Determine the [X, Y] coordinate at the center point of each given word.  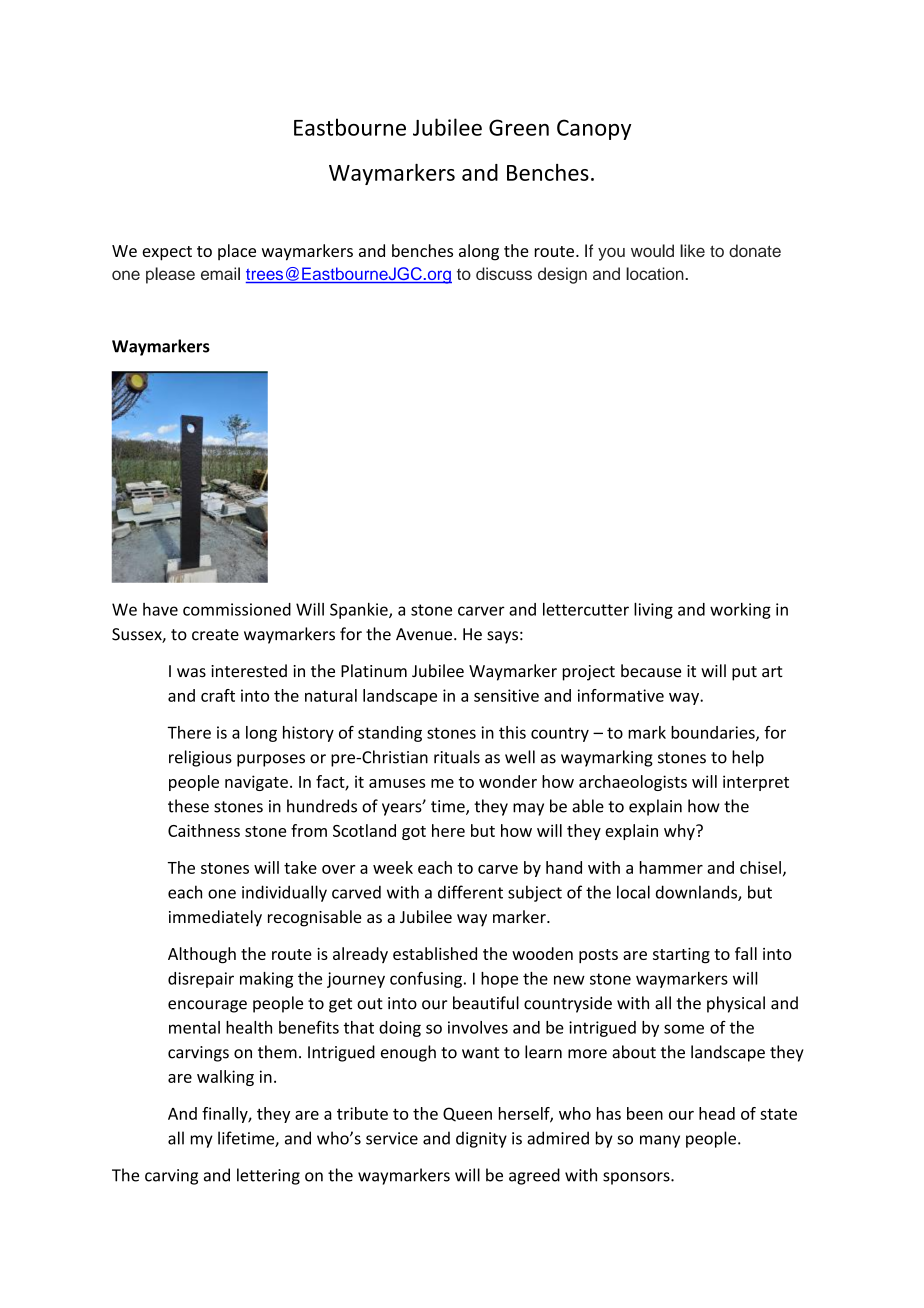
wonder [508, 781]
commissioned [237, 609]
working [740, 611]
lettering [268, 1176]
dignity [481, 1139]
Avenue [424, 634]
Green [519, 127]
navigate [256, 783]
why [680, 832]
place [237, 252]
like [692, 250]
